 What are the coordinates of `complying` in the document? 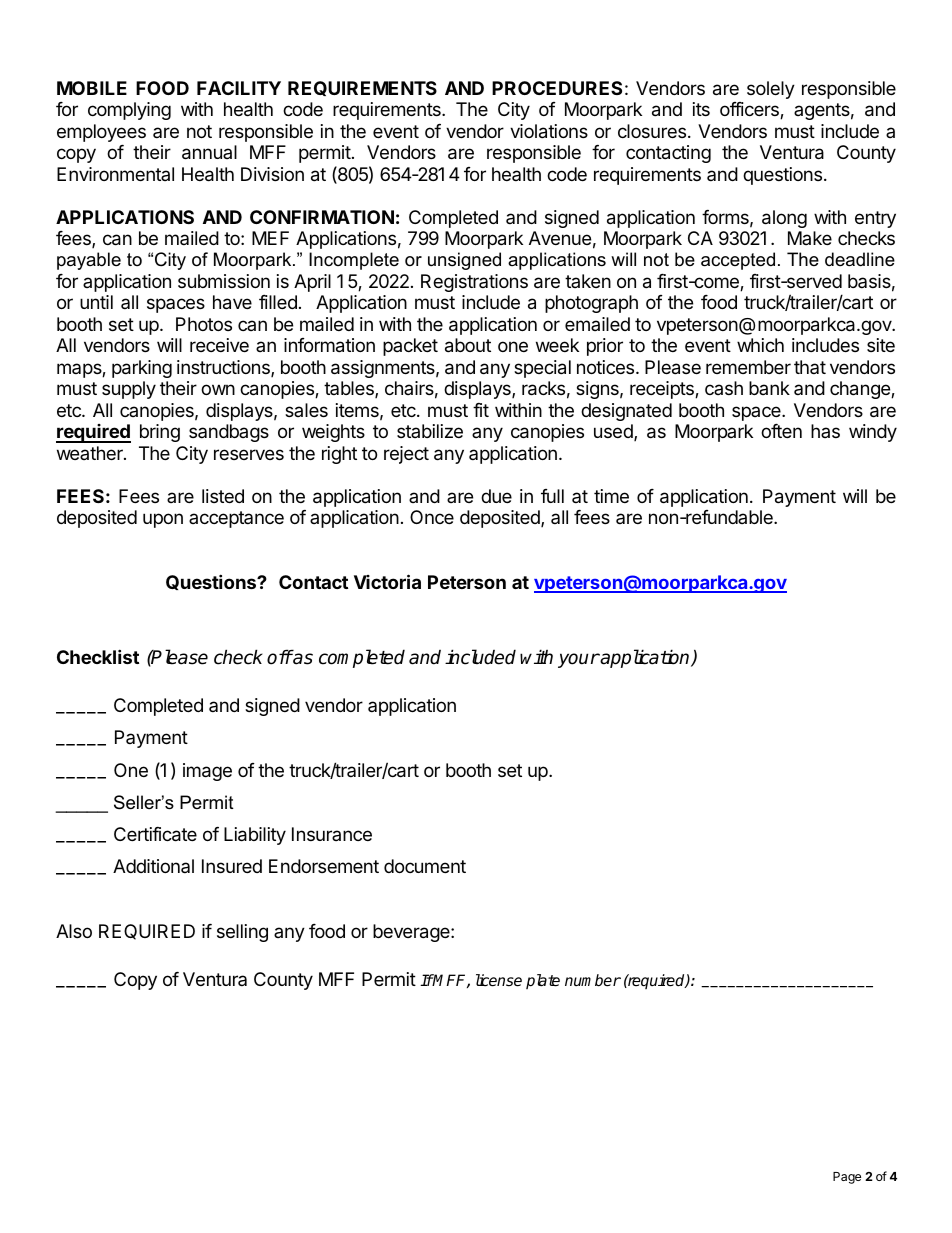 It's located at (129, 111).
